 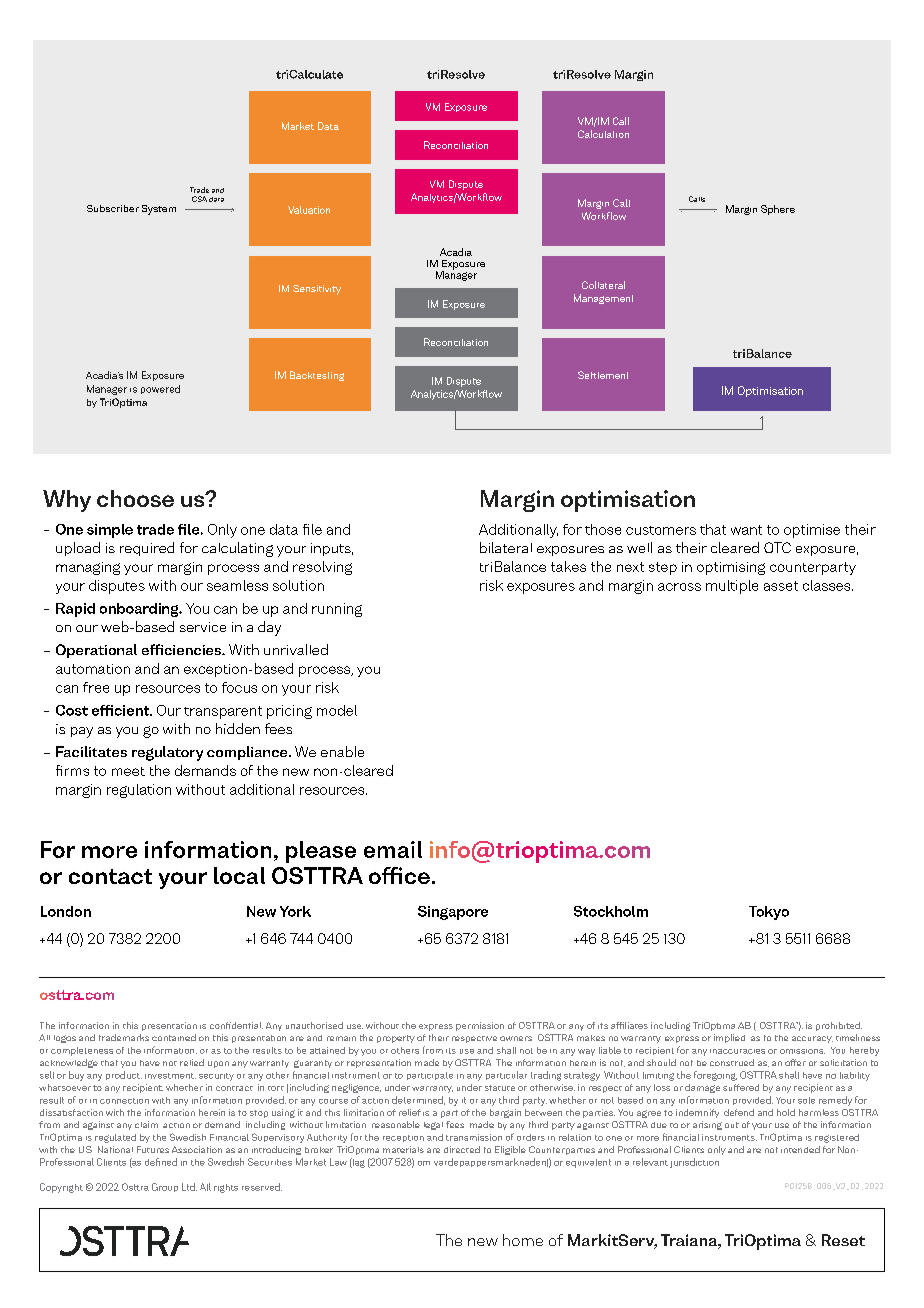 What do you see at coordinates (603, 134) in the screenshot?
I see `Calculation` at bounding box center [603, 134].
